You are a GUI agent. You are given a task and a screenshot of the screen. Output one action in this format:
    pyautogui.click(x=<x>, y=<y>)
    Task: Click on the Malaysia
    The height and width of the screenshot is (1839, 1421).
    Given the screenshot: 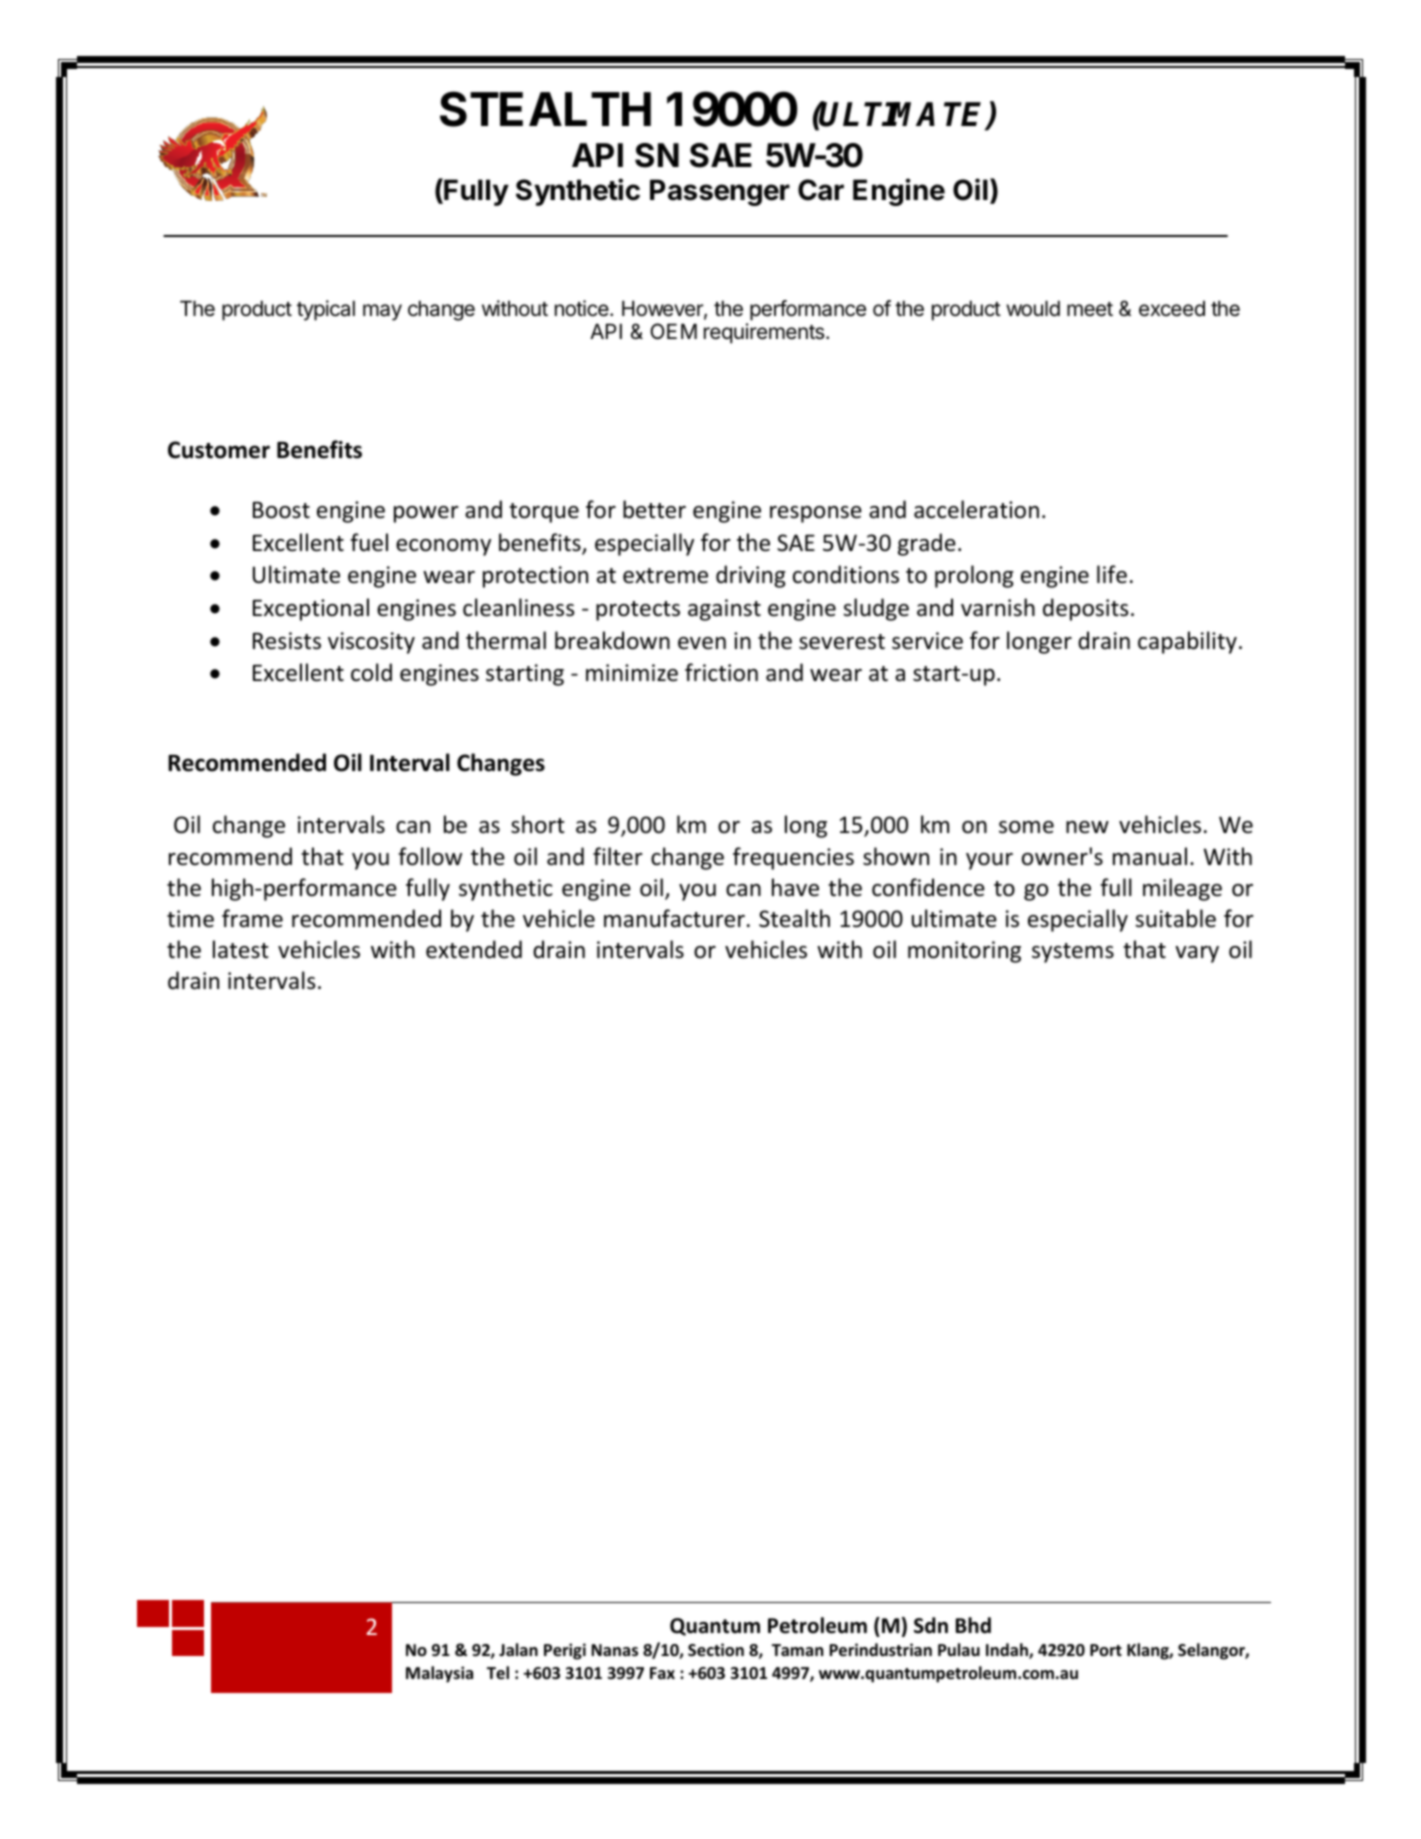 What is the action you would take?
    pyautogui.click(x=439, y=1674)
